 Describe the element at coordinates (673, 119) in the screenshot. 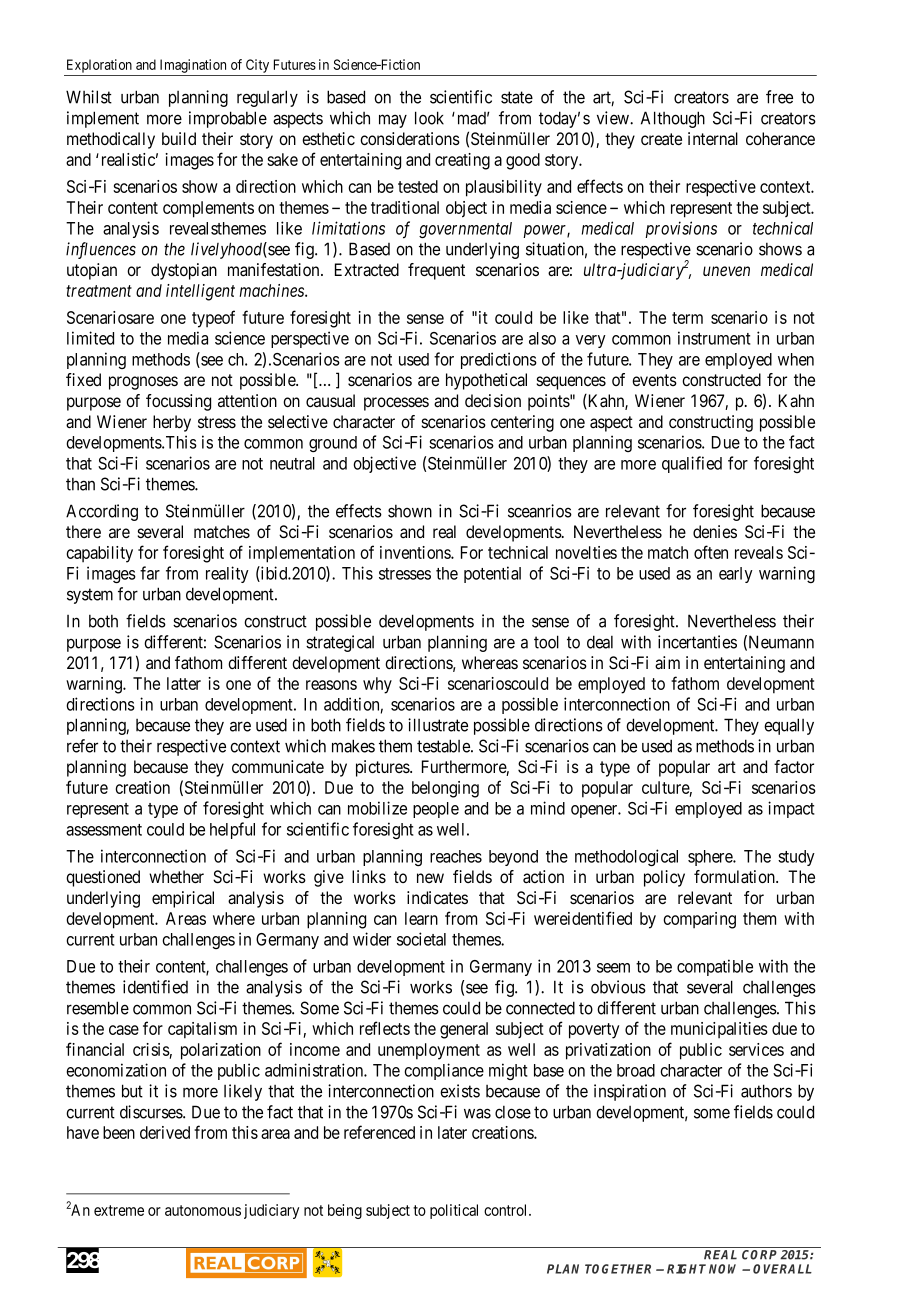

I see `Although` at that location.
